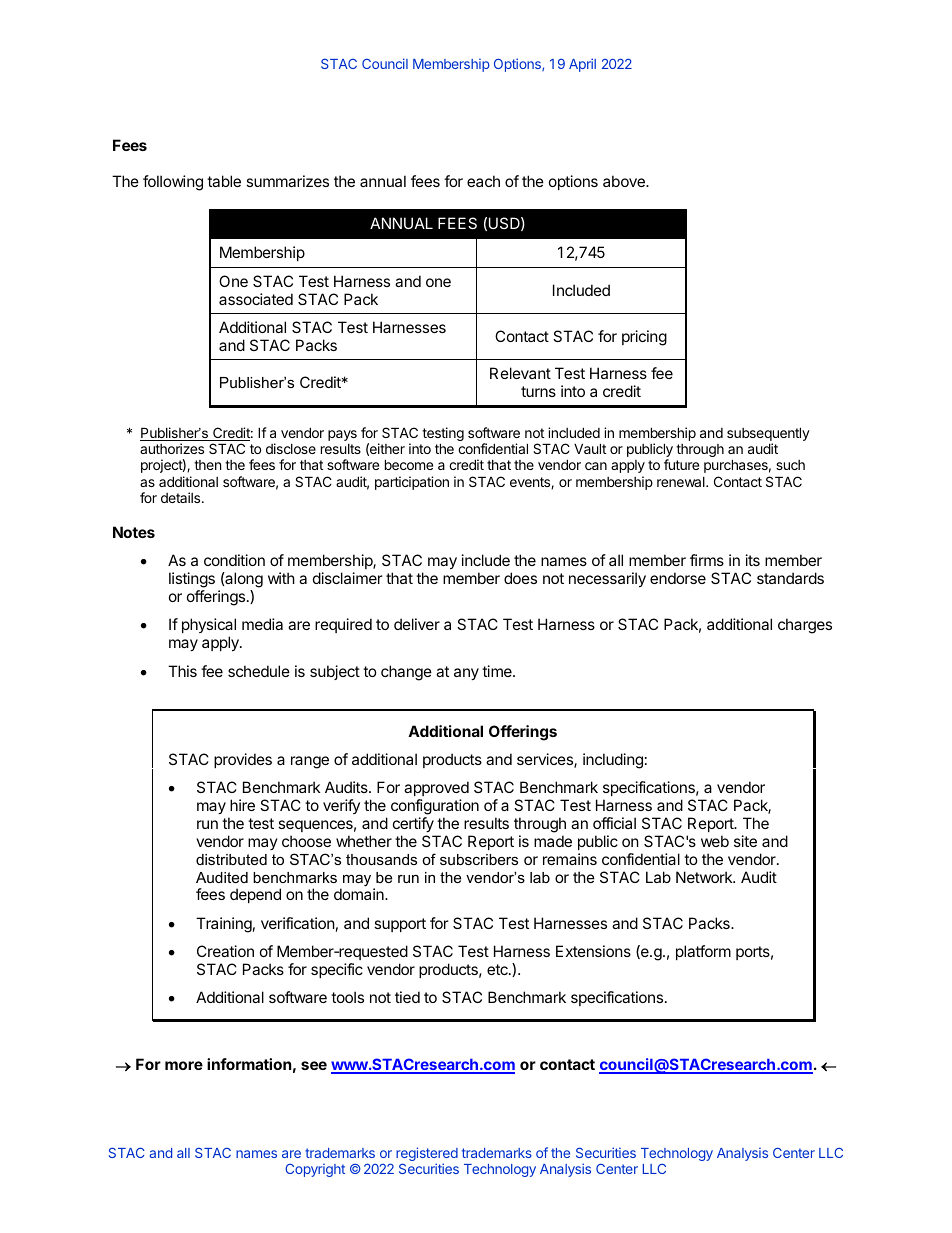  What do you see at coordinates (483, 181) in the screenshot?
I see `each` at bounding box center [483, 181].
